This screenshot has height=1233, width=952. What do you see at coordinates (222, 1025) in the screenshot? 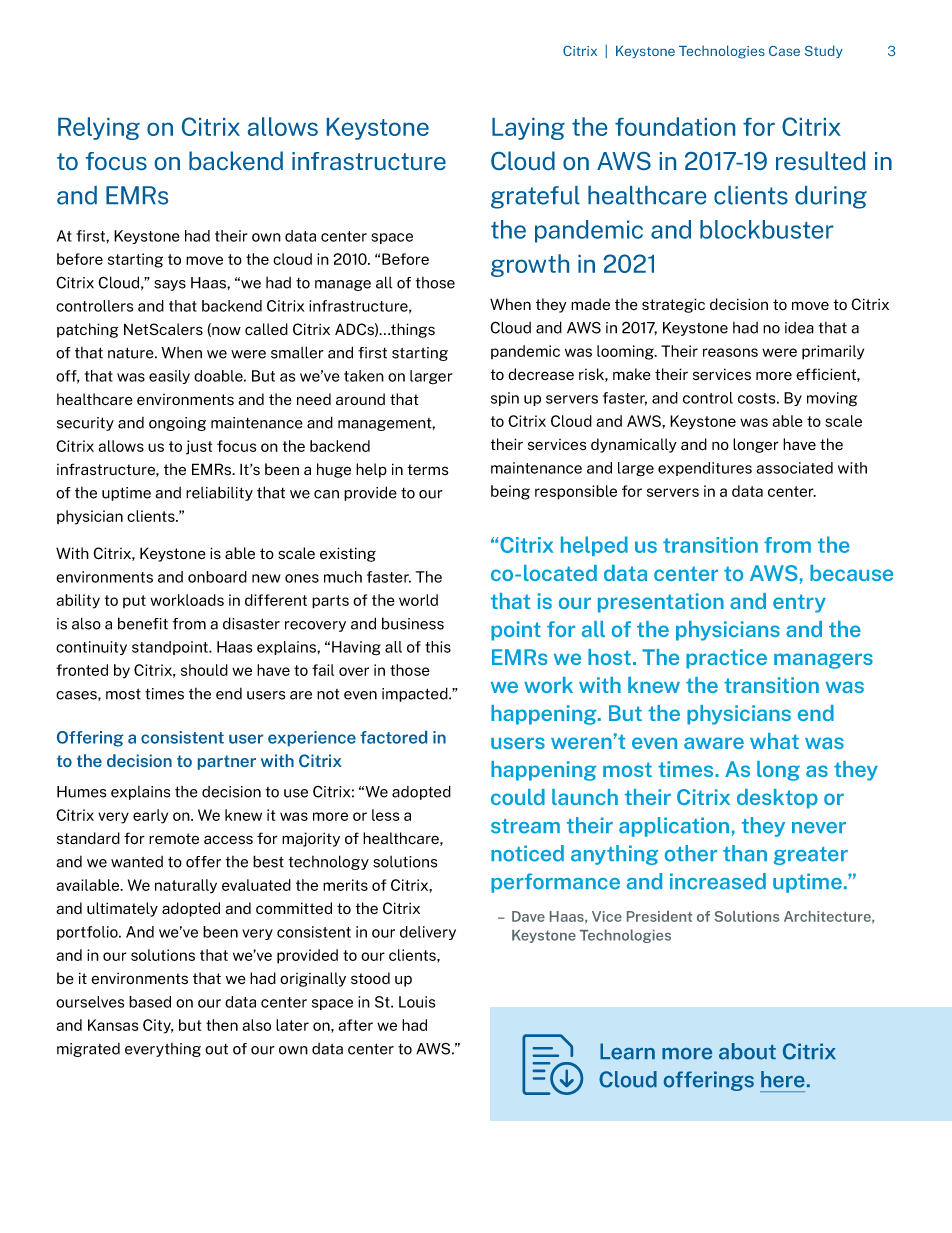
I see `then` at bounding box center [222, 1025].
